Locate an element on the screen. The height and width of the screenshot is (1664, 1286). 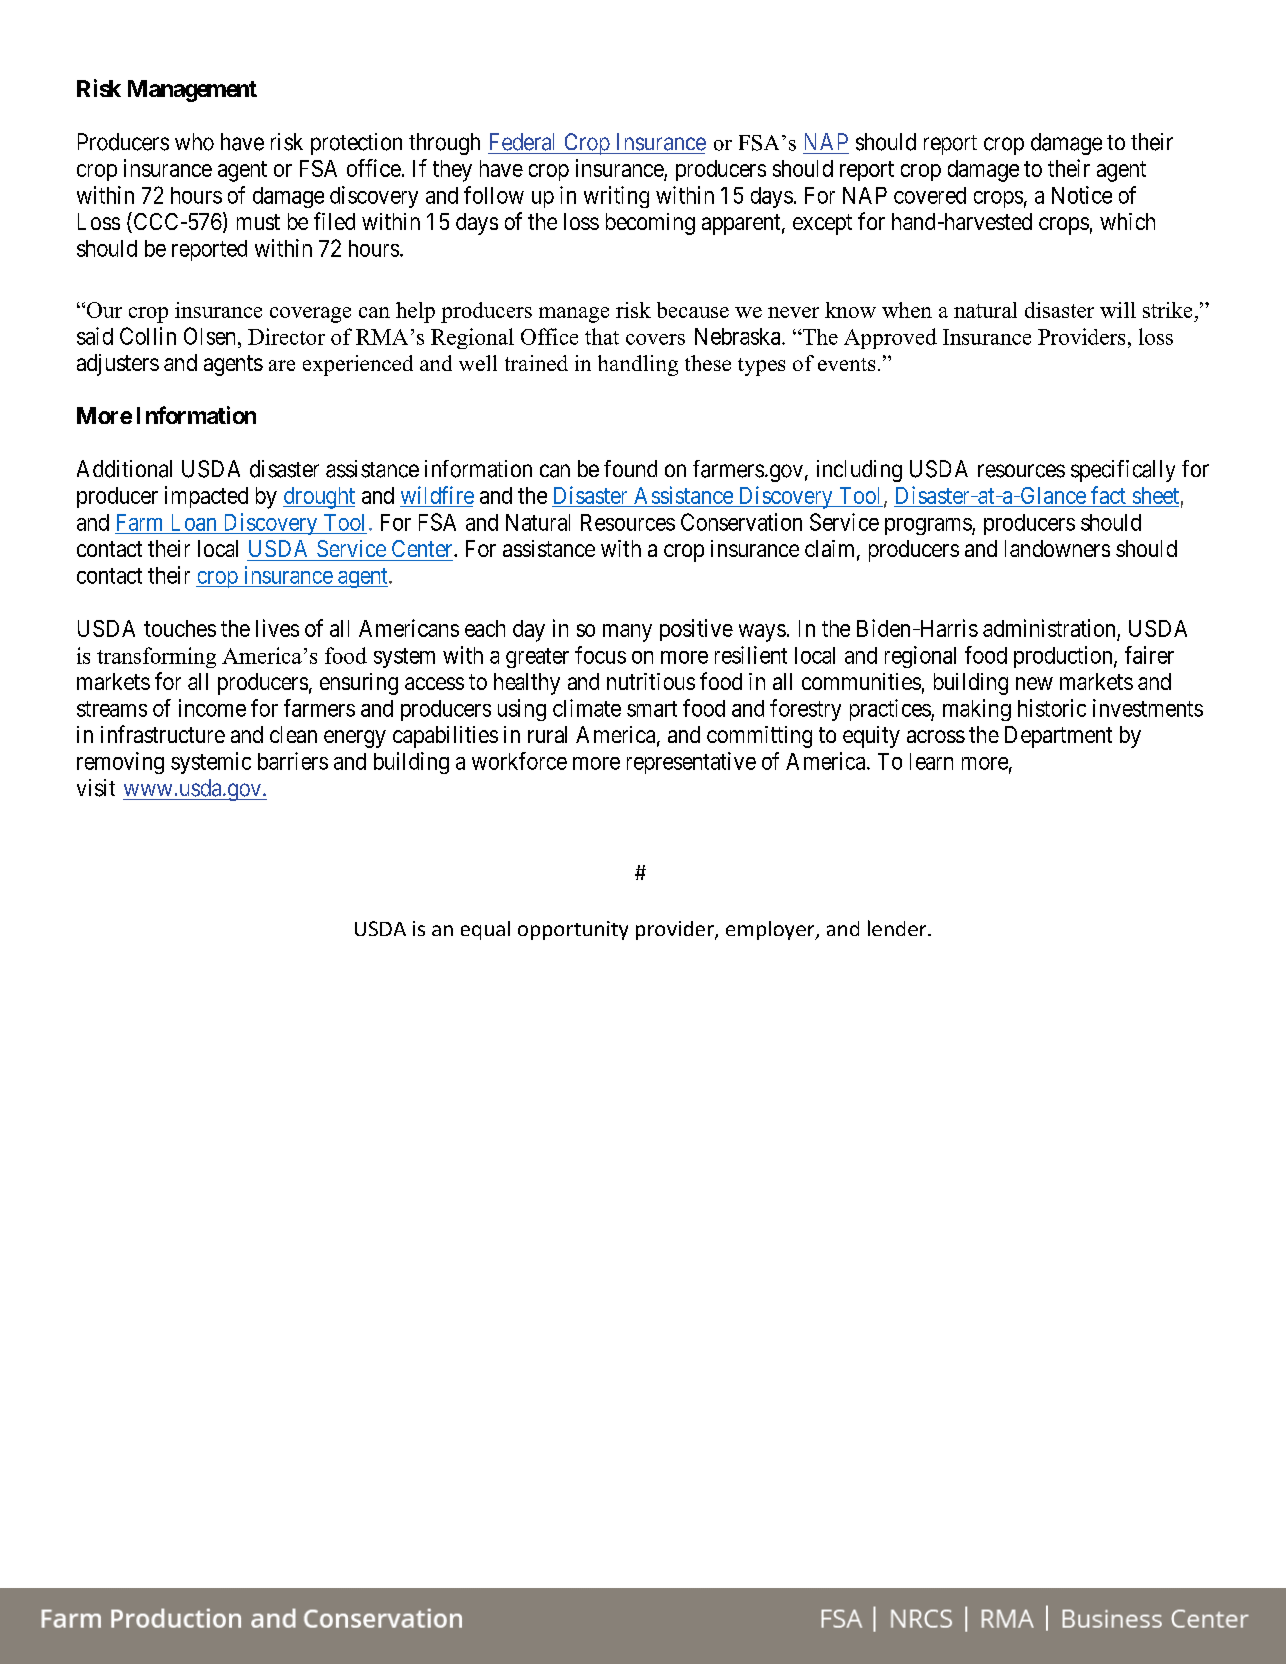
who is located at coordinates (194, 142).
